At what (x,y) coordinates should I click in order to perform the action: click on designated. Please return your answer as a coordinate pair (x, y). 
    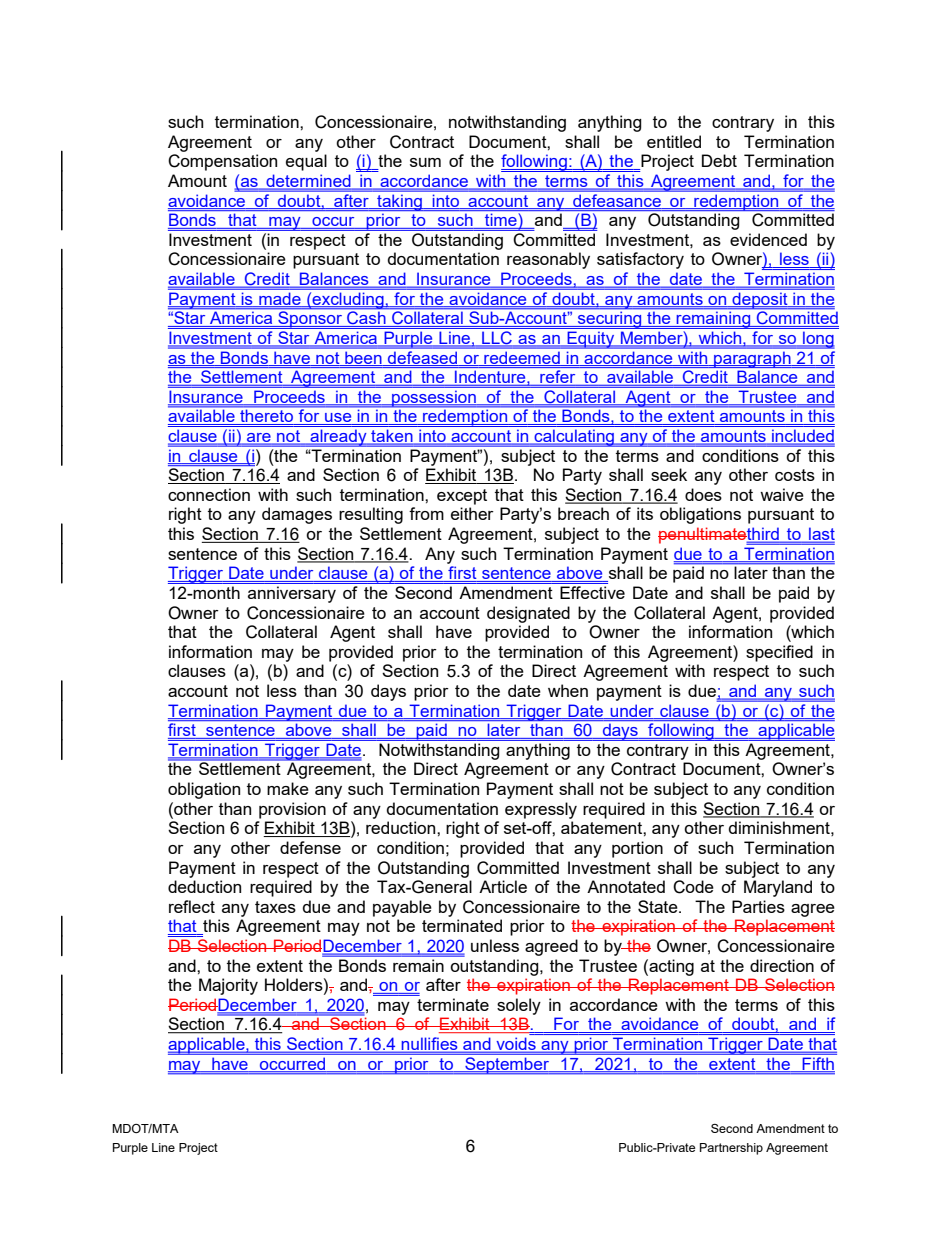
    Looking at the image, I should click on (528, 614).
